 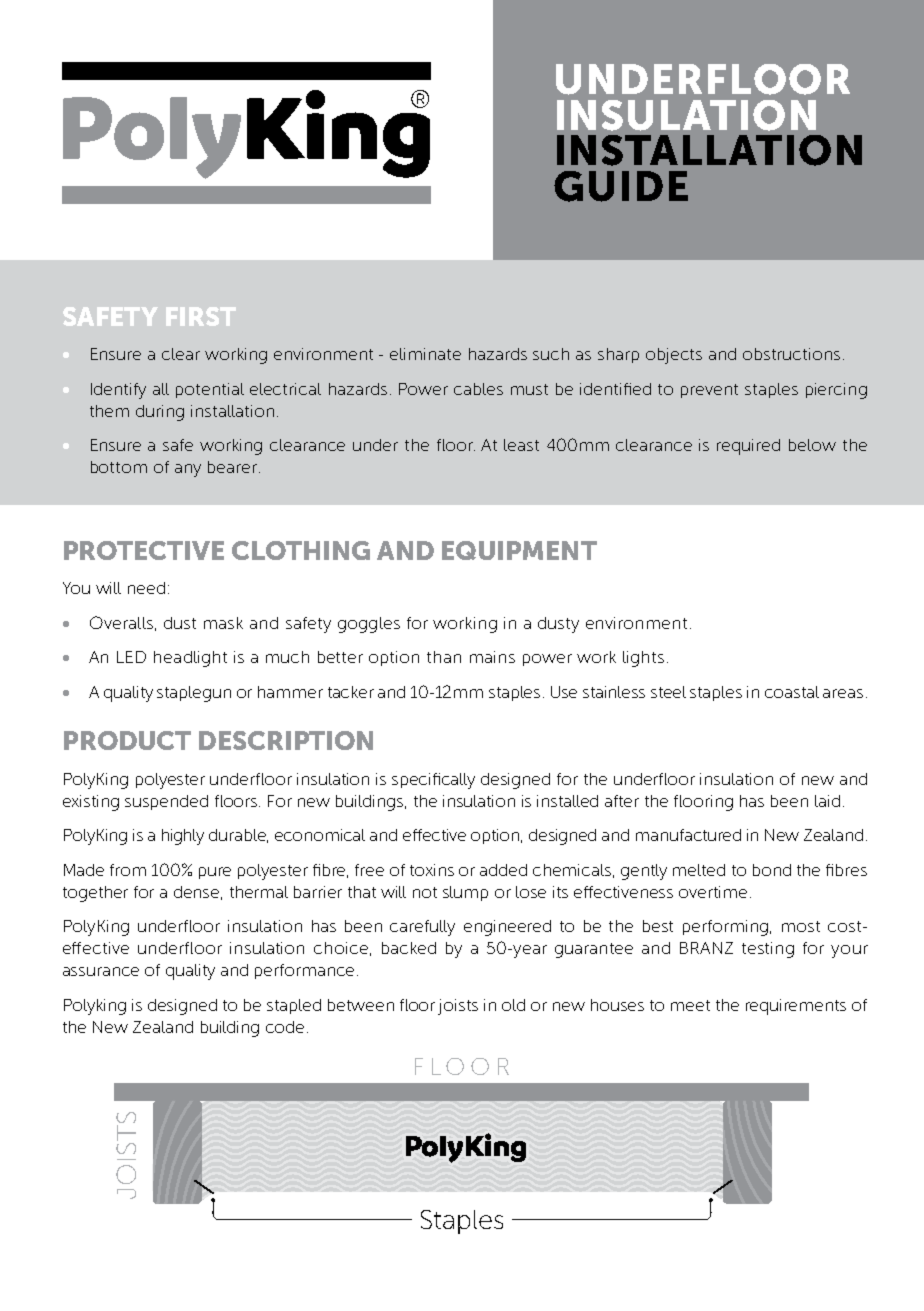 What do you see at coordinates (101, 971) in the page?
I see `assurance` at bounding box center [101, 971].
